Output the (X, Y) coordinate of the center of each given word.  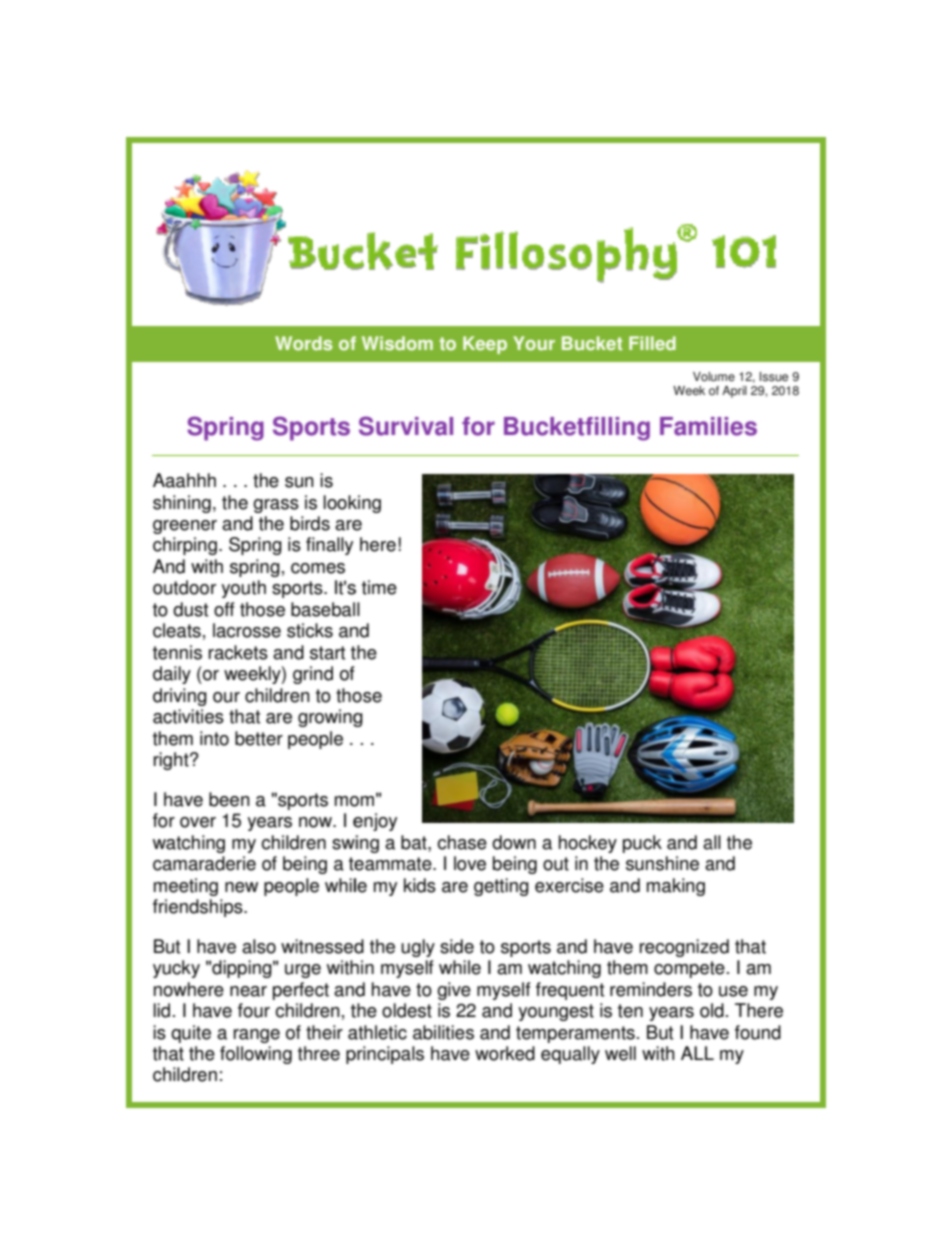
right (172, 761)
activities (188, 716)
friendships (199, 908)
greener (185, 527)
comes (318, 568)
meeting (186, 887)
